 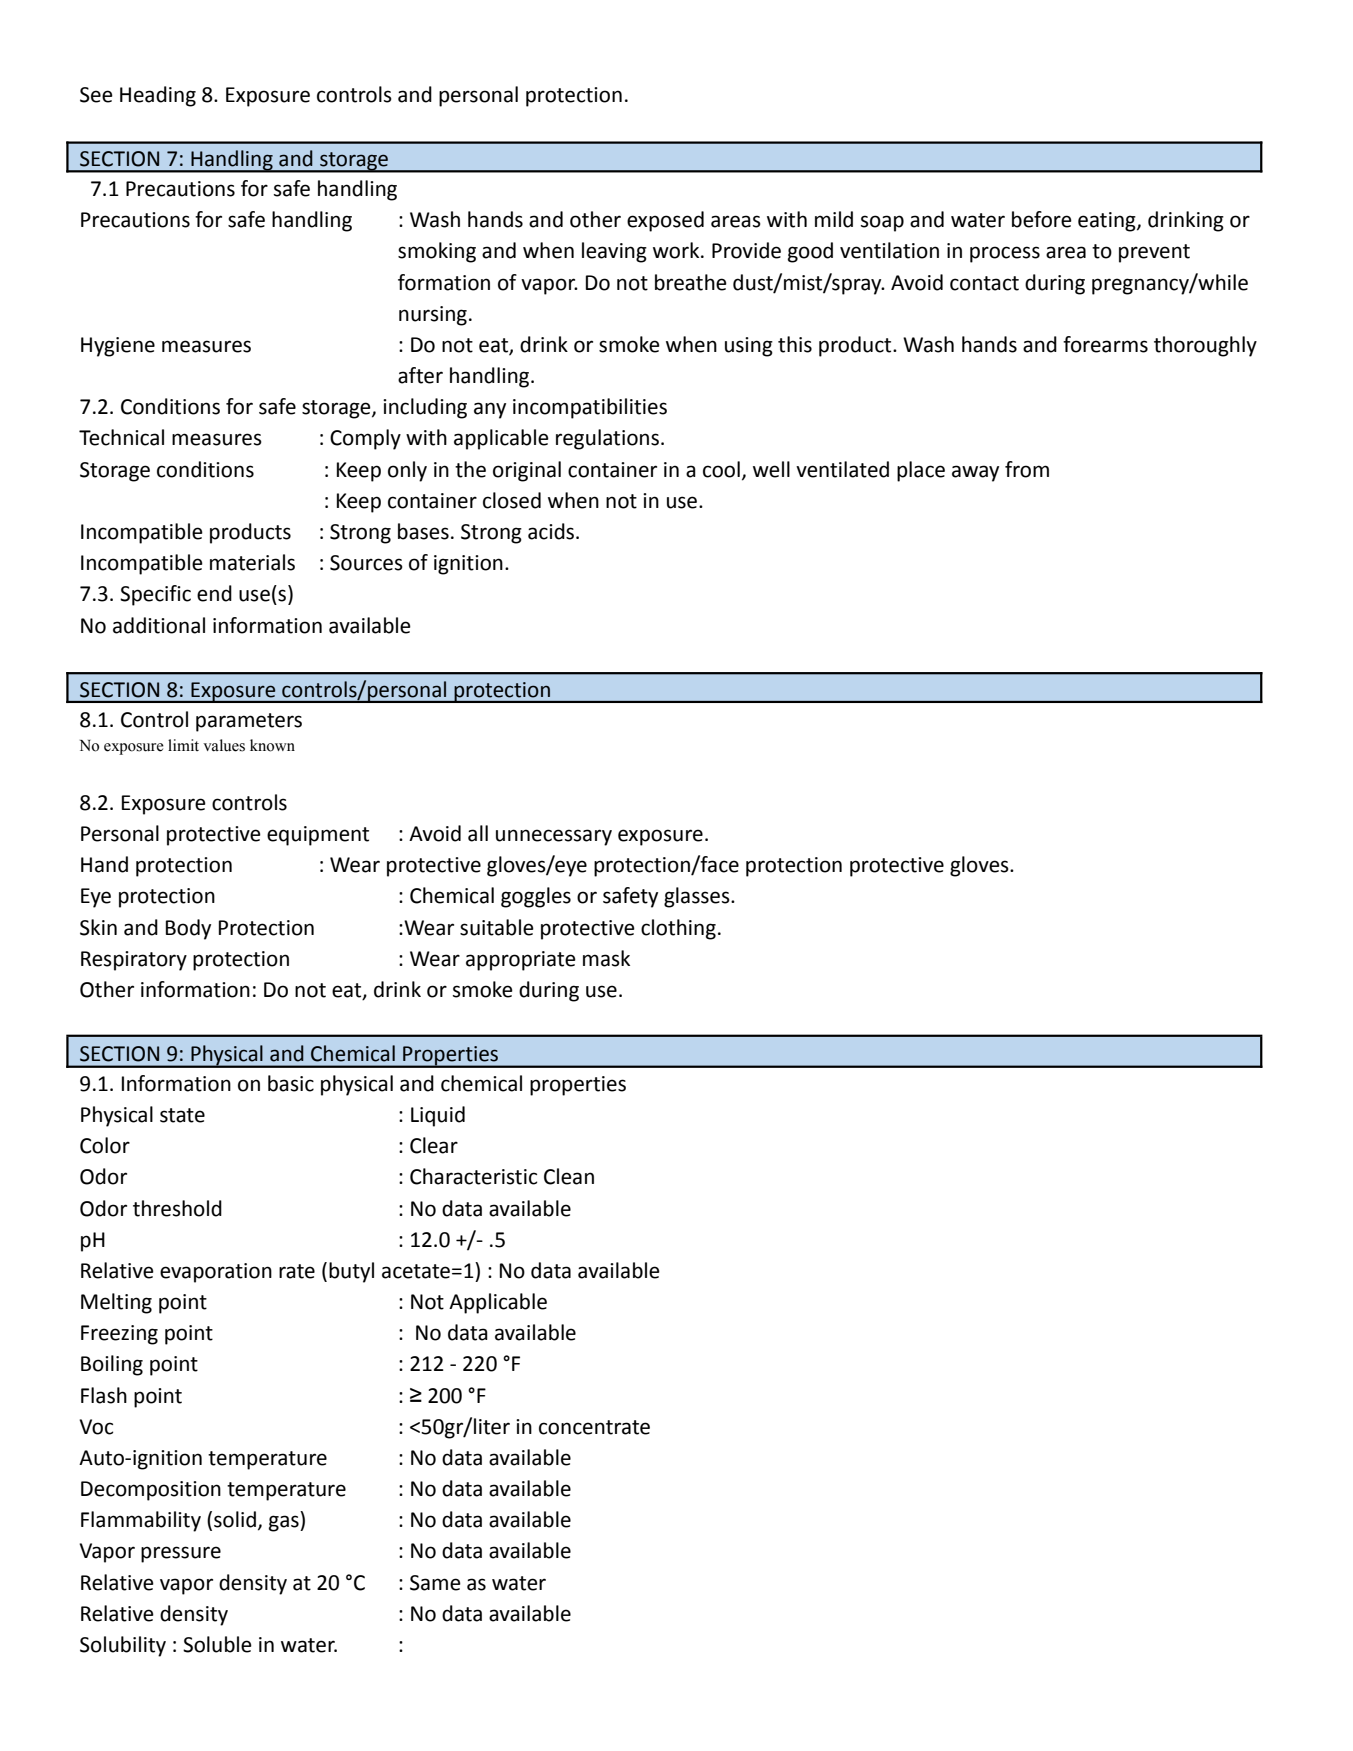 I want to click on exposed, so click(x=665, y=221).
